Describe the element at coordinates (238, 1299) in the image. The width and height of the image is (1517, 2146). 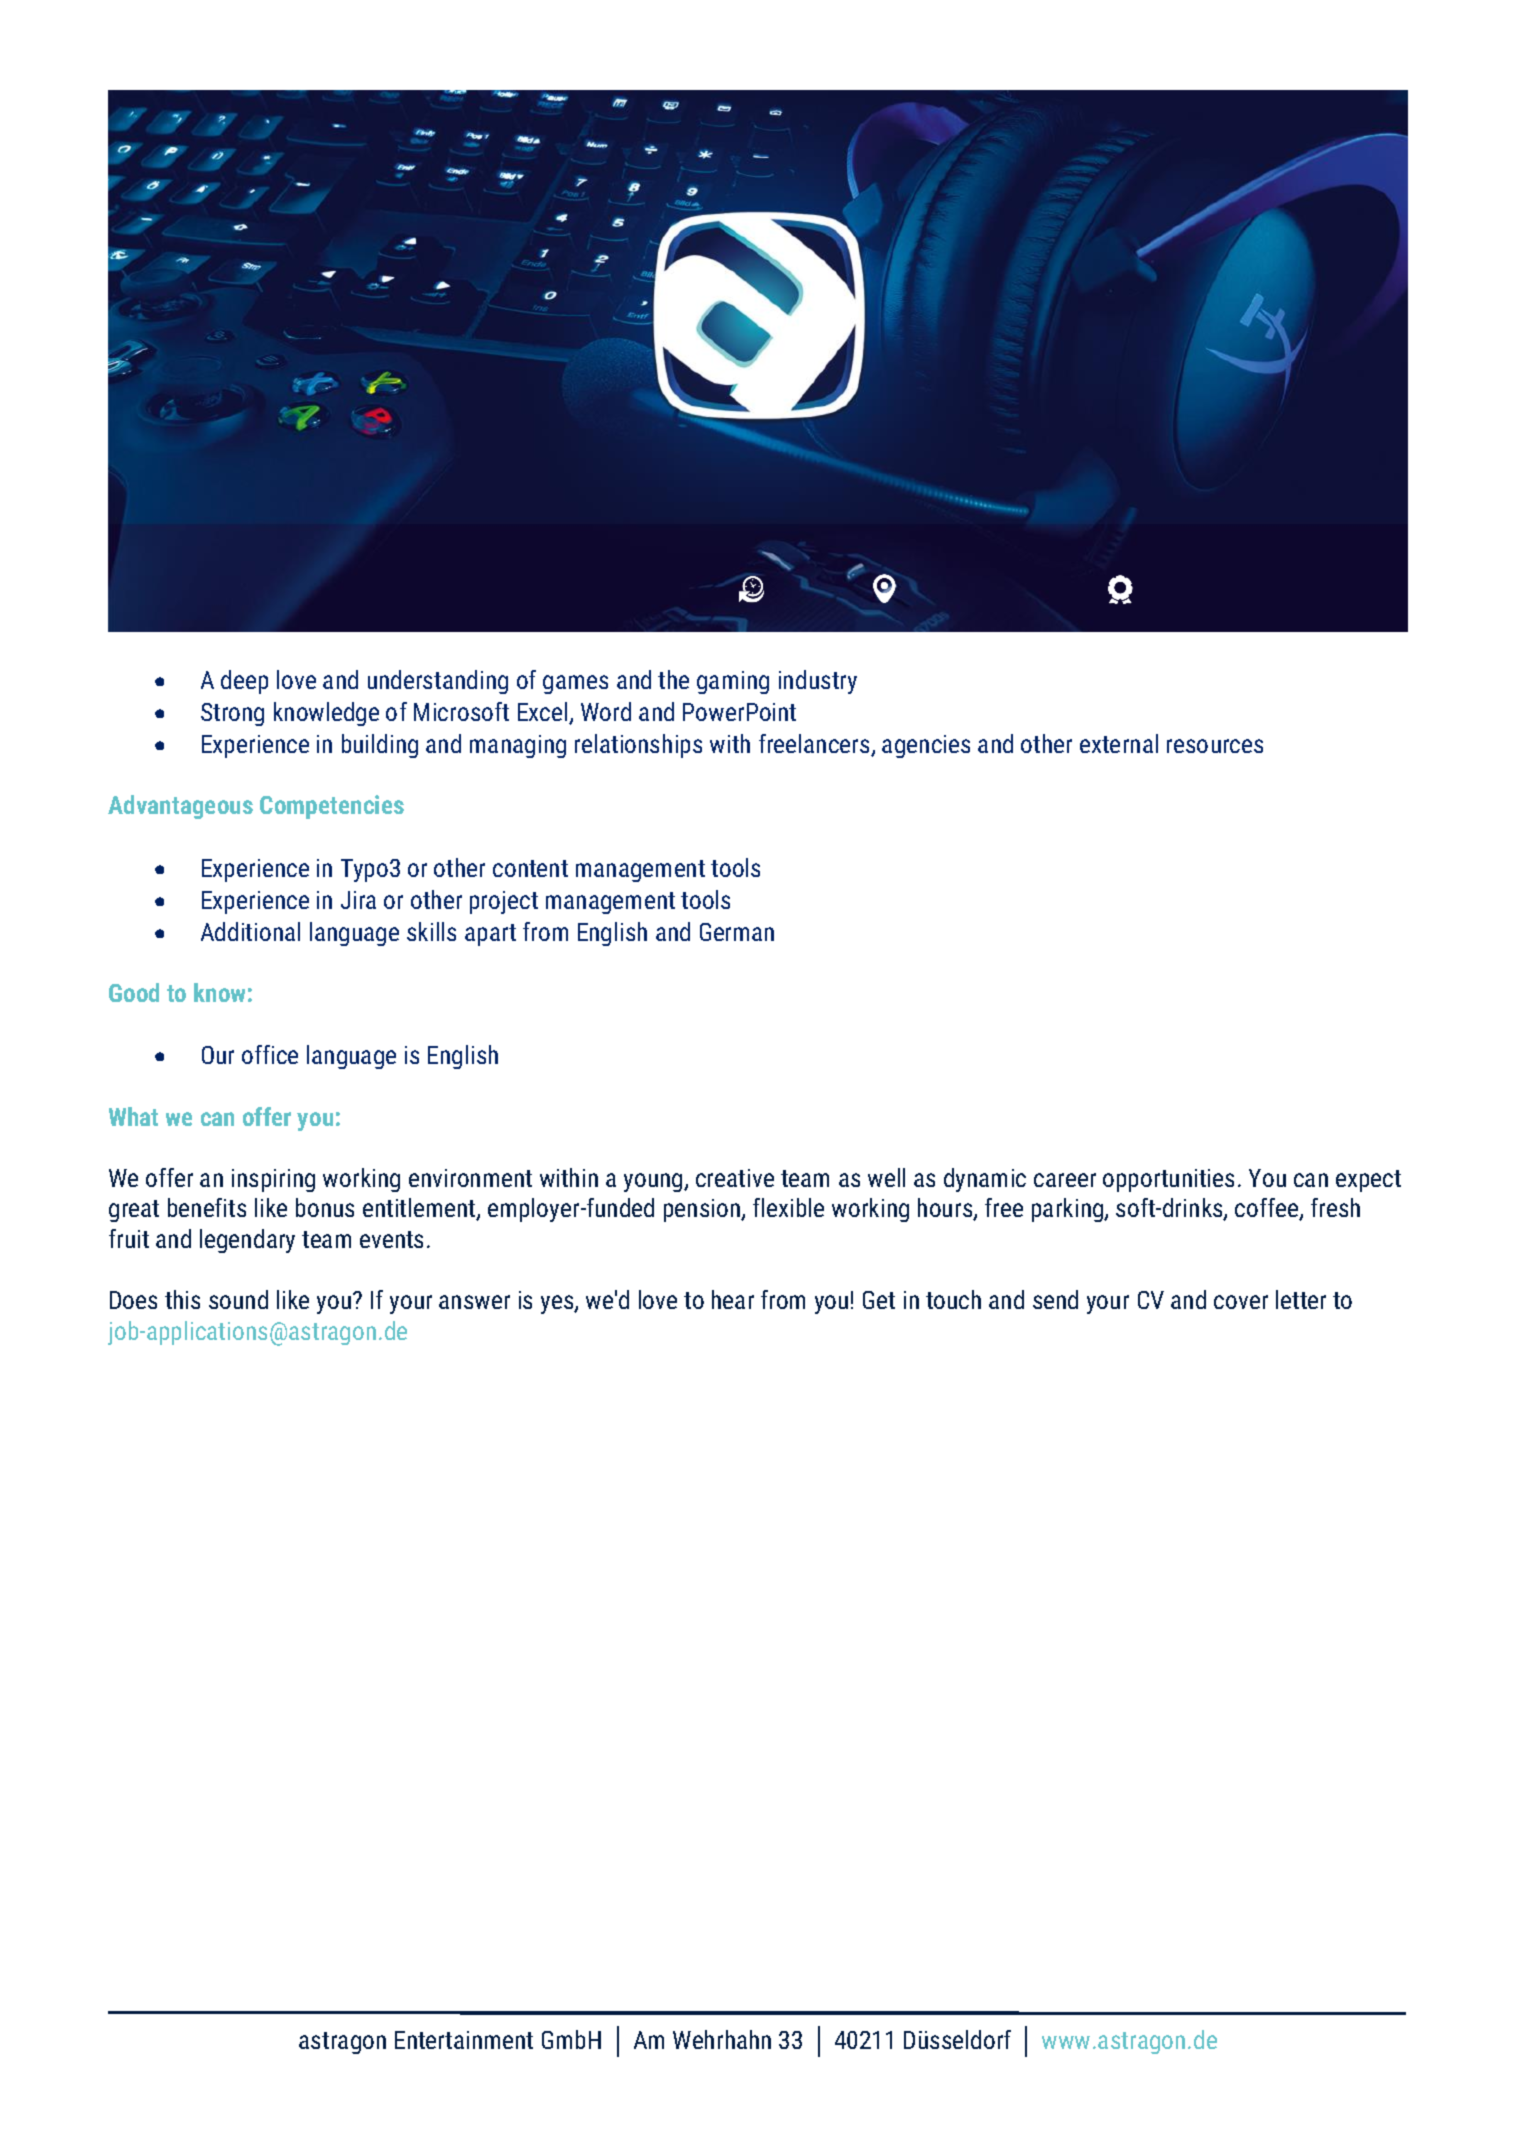
I see `sound` at that location.
